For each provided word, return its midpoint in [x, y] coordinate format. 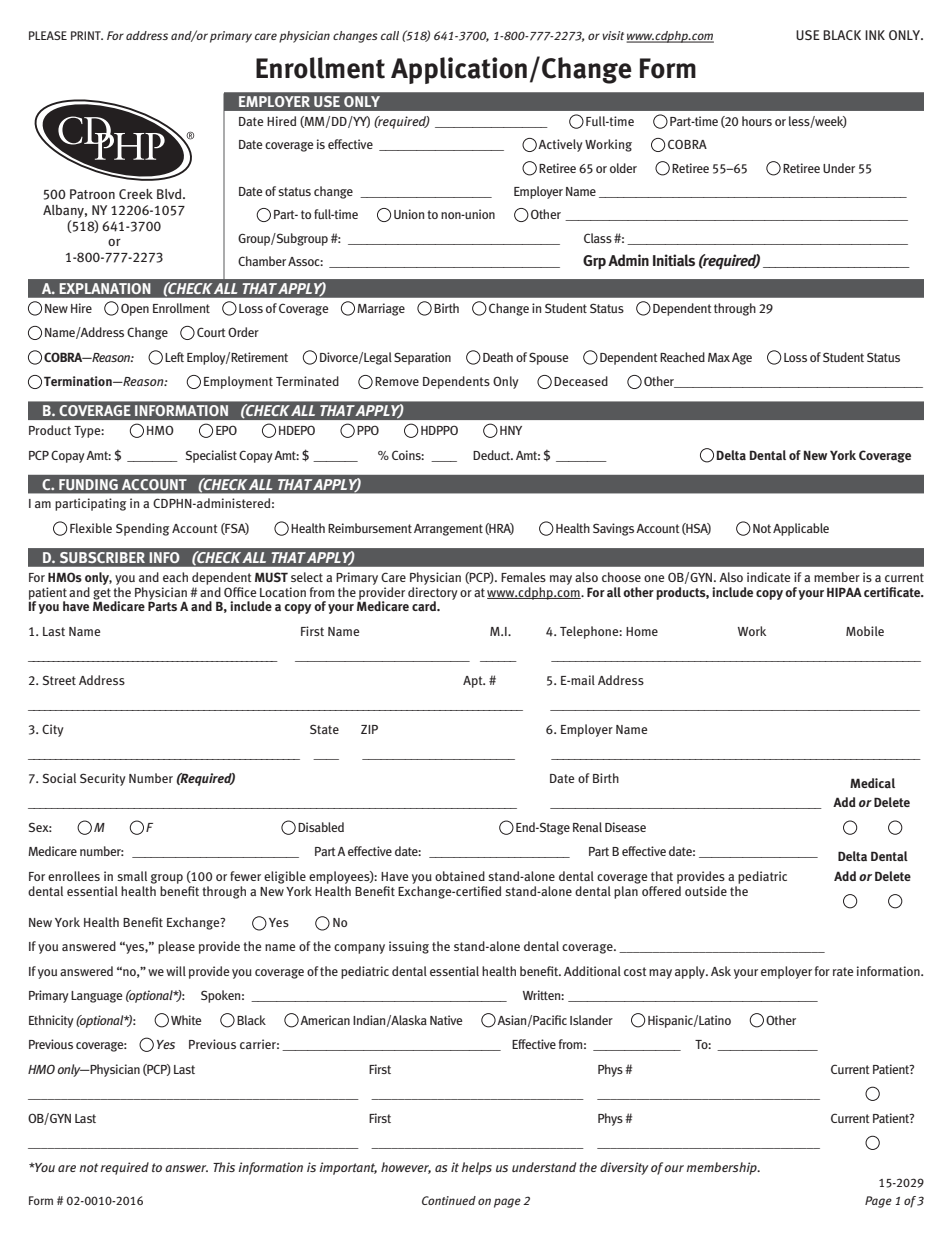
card [425, 606]
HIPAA [844, 592]
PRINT [87, 35]
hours [757, 121]
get [102, 594]
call [390, 35]
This [224, 1167]
